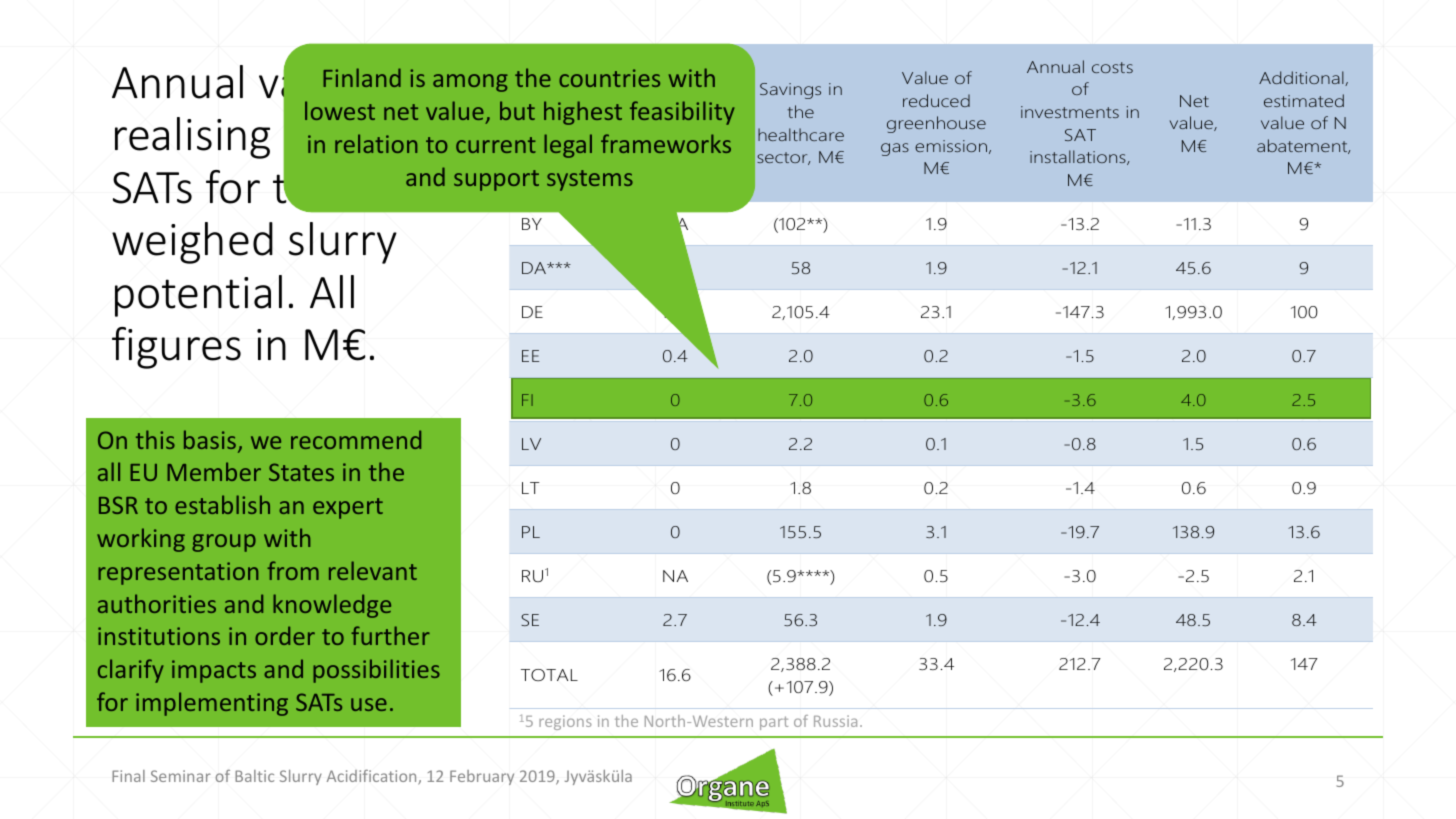  I want to click on Baltic, so click(254, 776).
